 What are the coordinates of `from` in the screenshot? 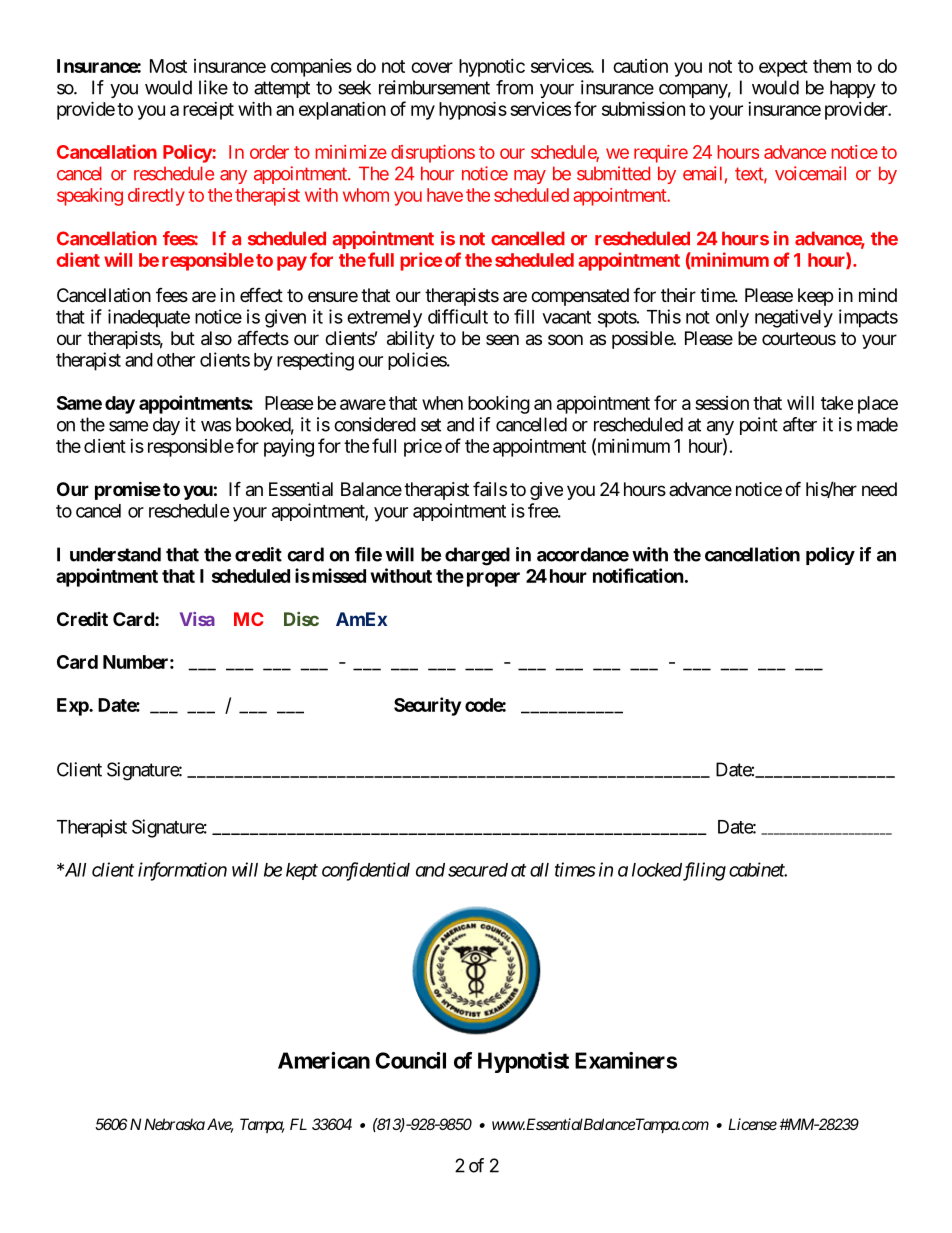 It's located at (514, 87).
